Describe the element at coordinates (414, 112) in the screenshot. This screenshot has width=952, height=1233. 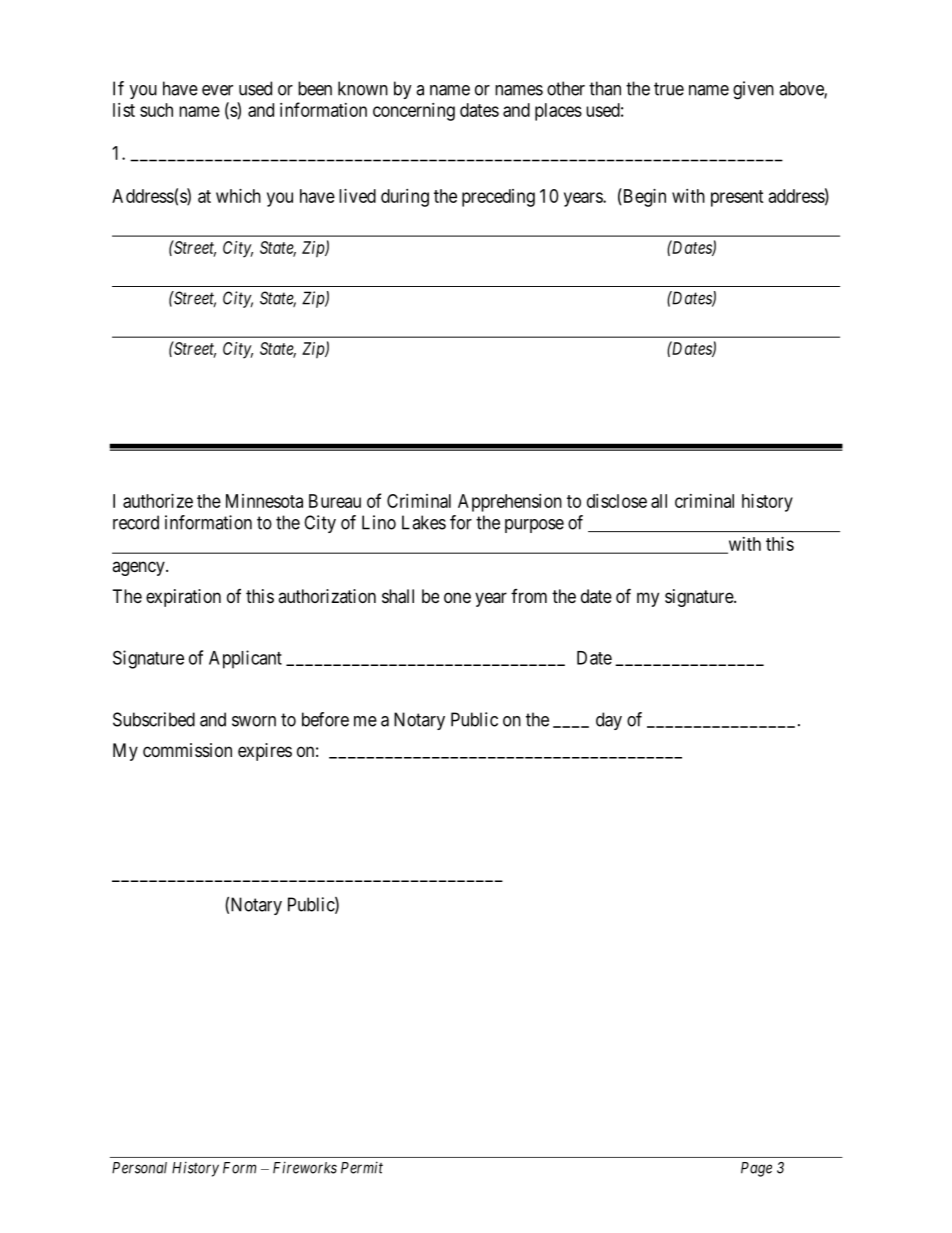
I see `concerning` at that location.
